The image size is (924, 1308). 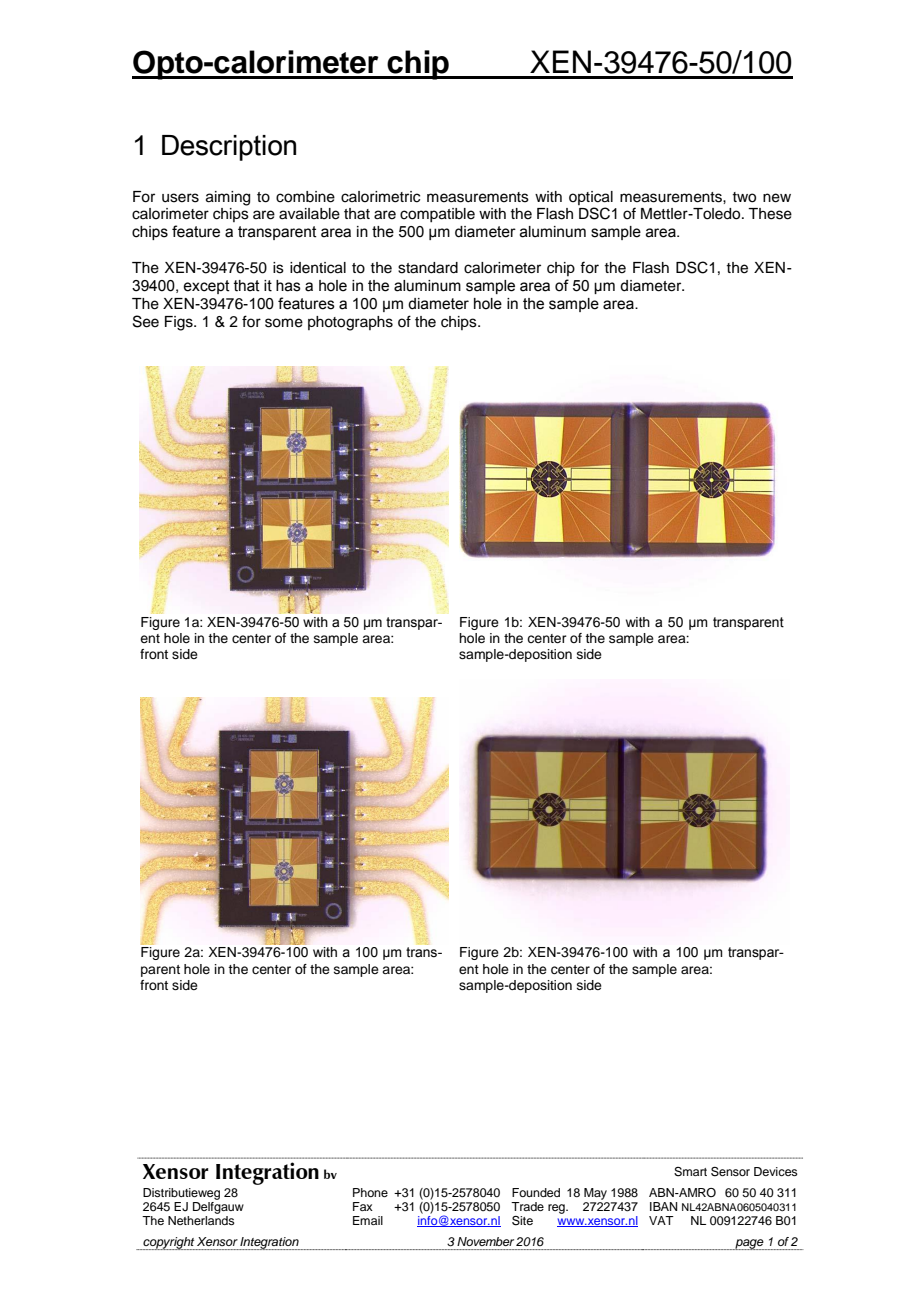 What do you see at coordinates (428, 268) in the page?
I see `standard` at bounding box center [428, 268].
